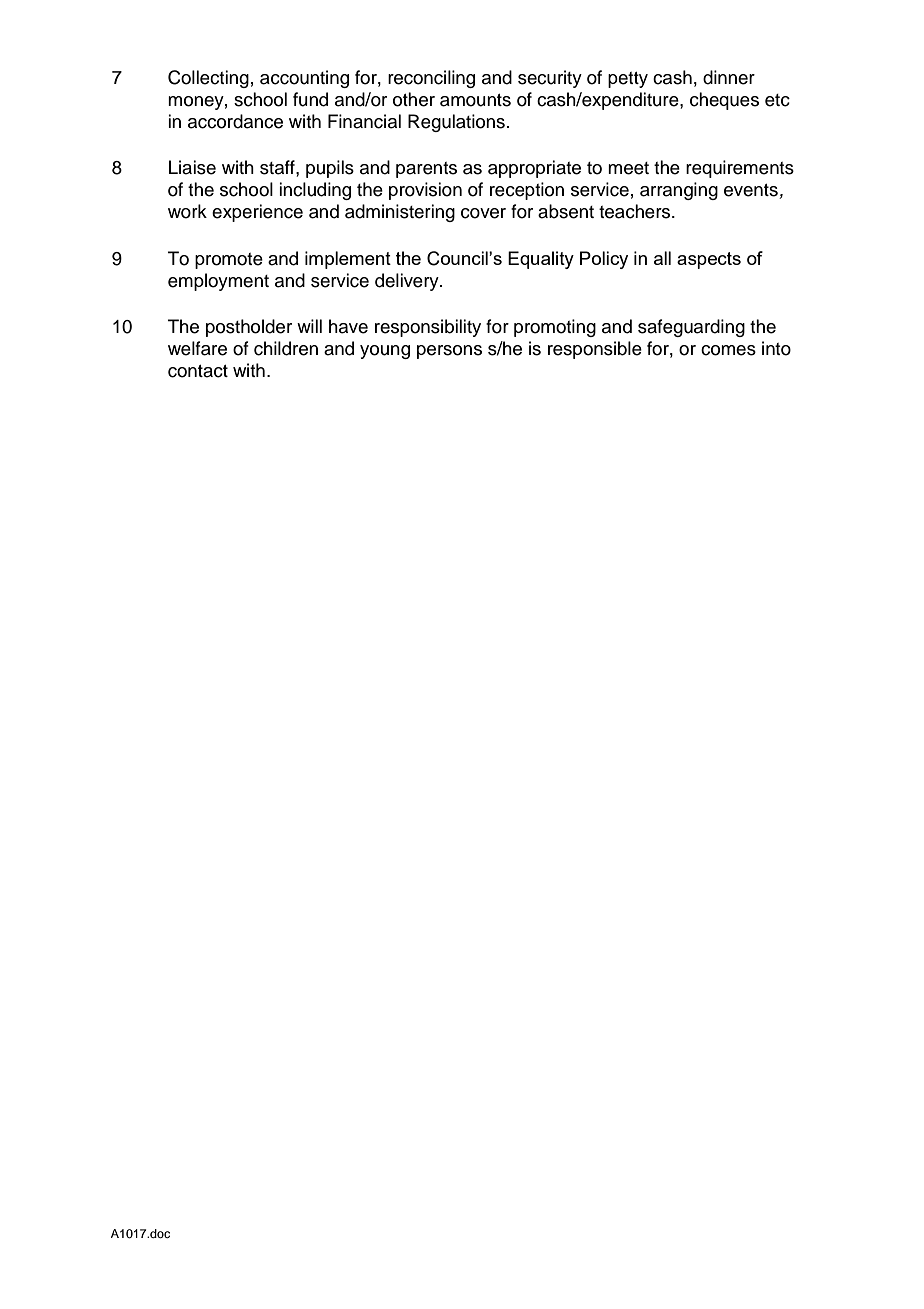 This screenshot has height=1309, width=924. I want to click on cover, so click(483, 213).
